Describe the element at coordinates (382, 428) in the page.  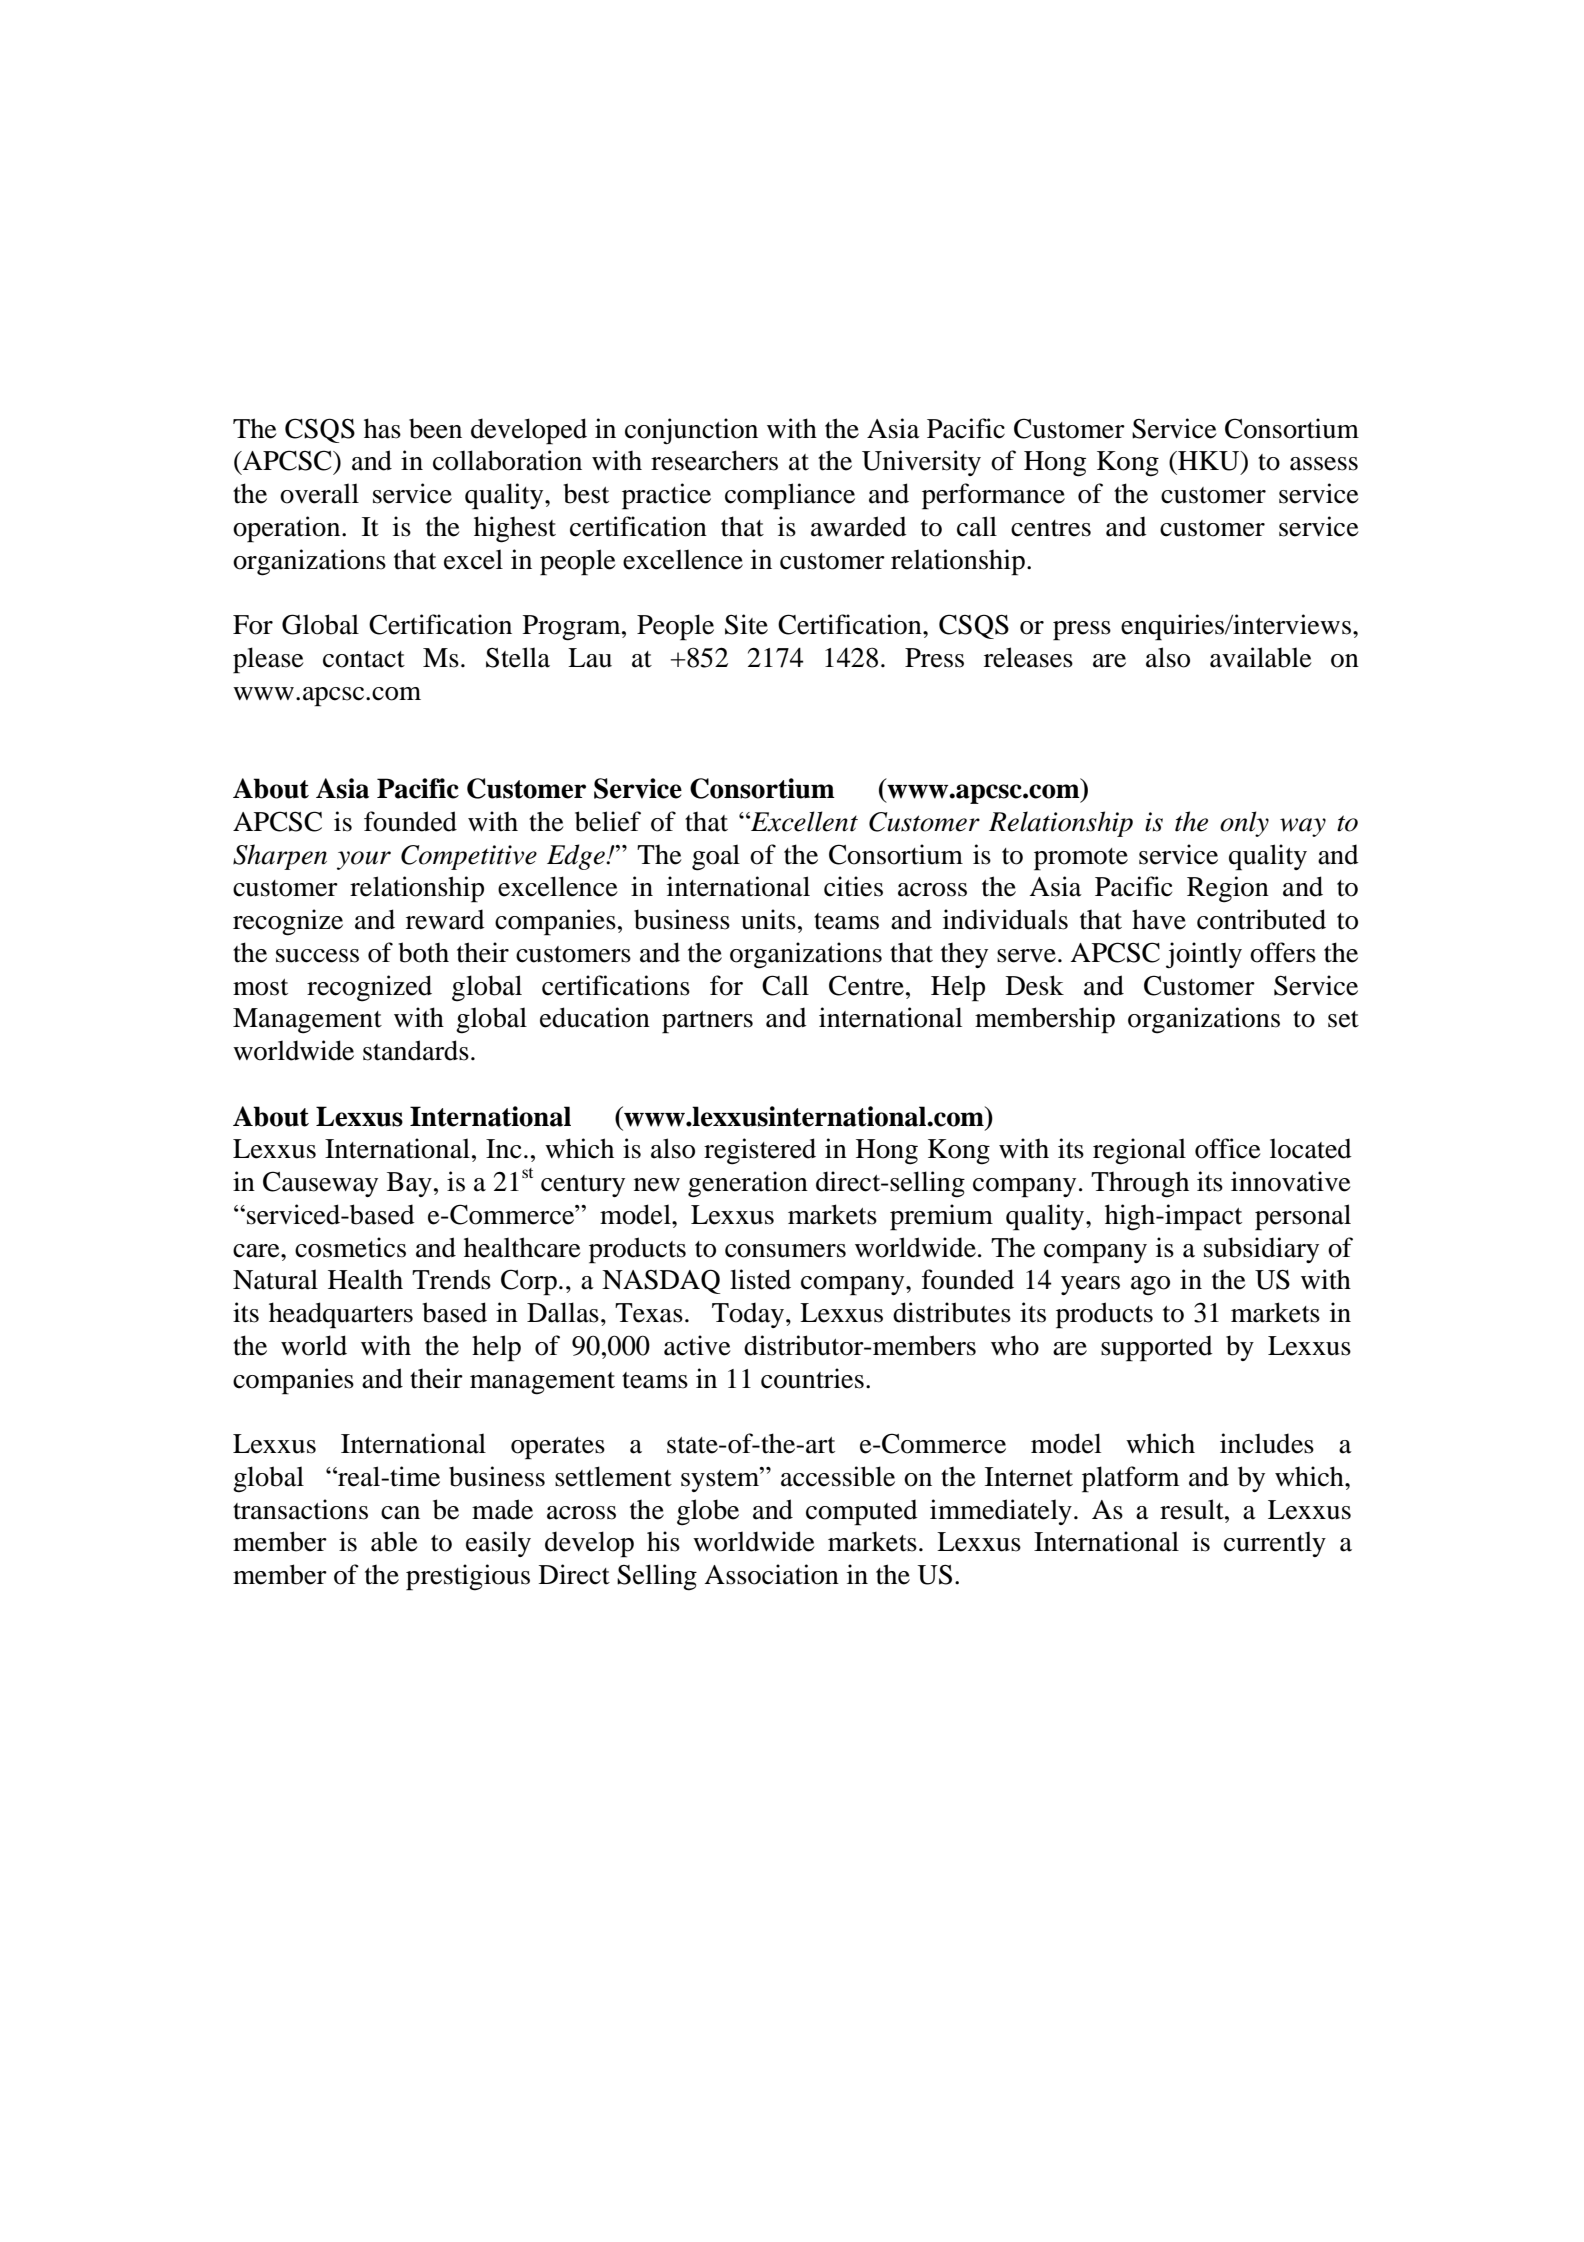
I see `has` at that location.
